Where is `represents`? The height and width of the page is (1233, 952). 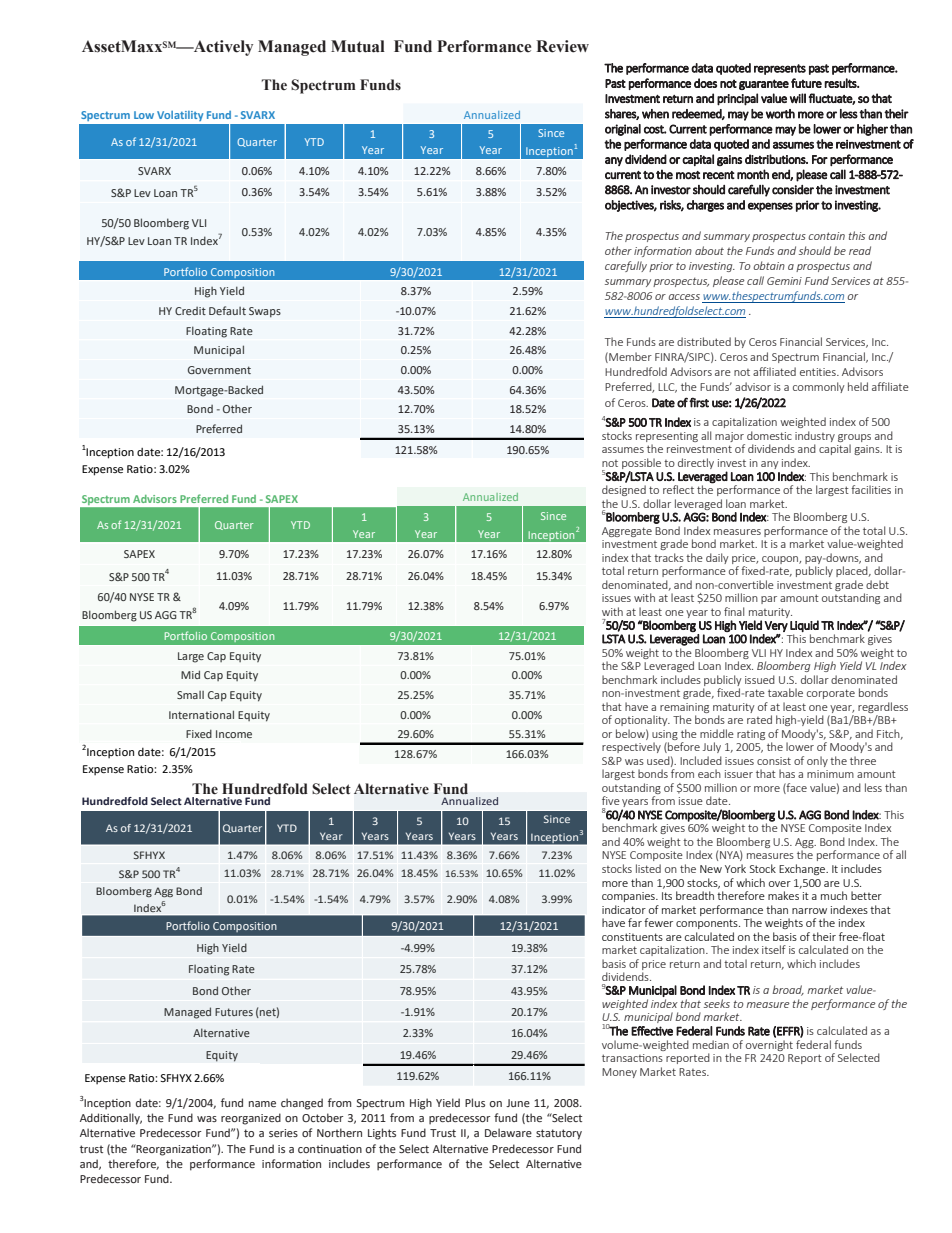 represents is located at coordinates (780, 69).
